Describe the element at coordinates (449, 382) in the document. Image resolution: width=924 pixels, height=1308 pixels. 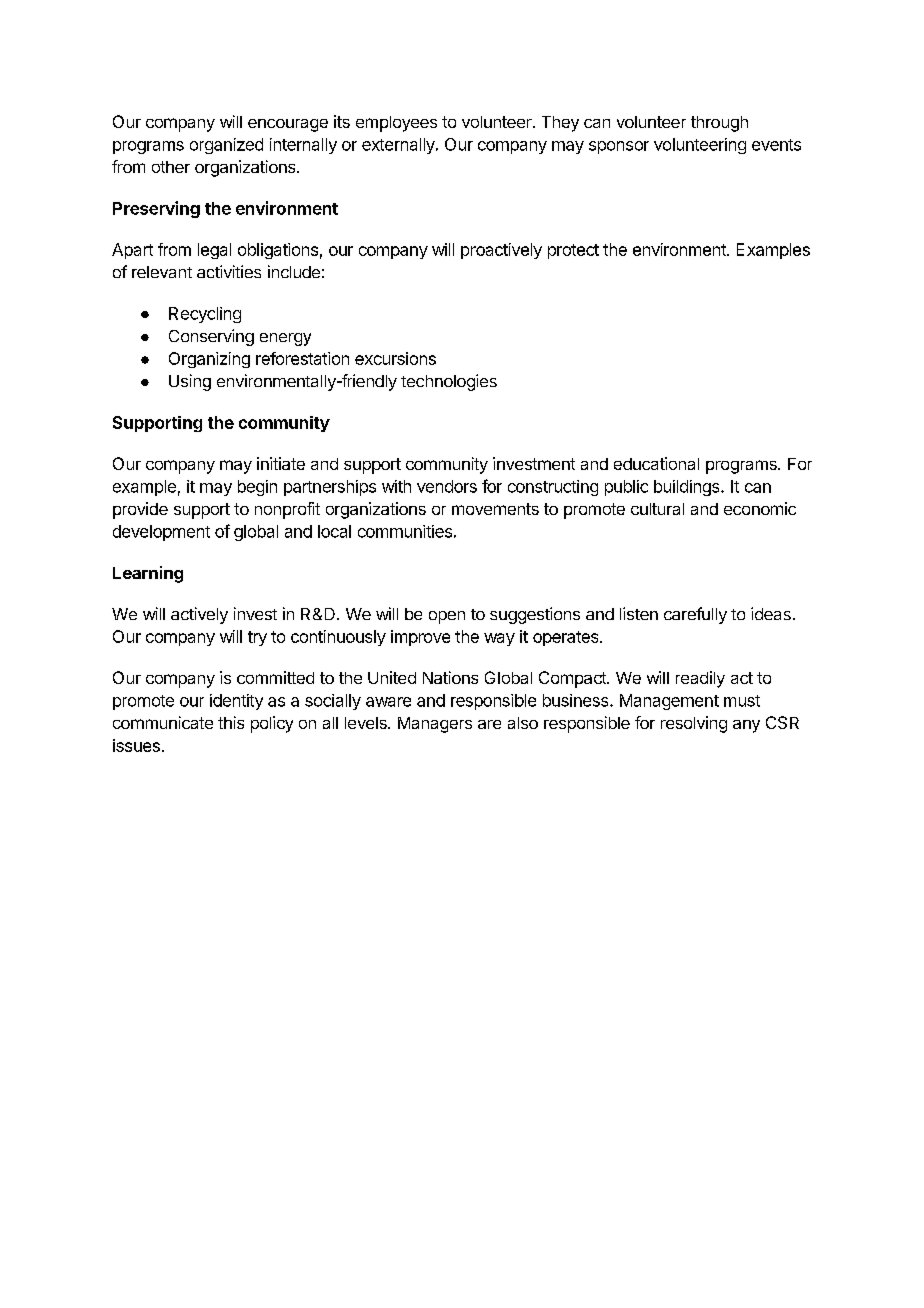
I see `technologies` at that location.
